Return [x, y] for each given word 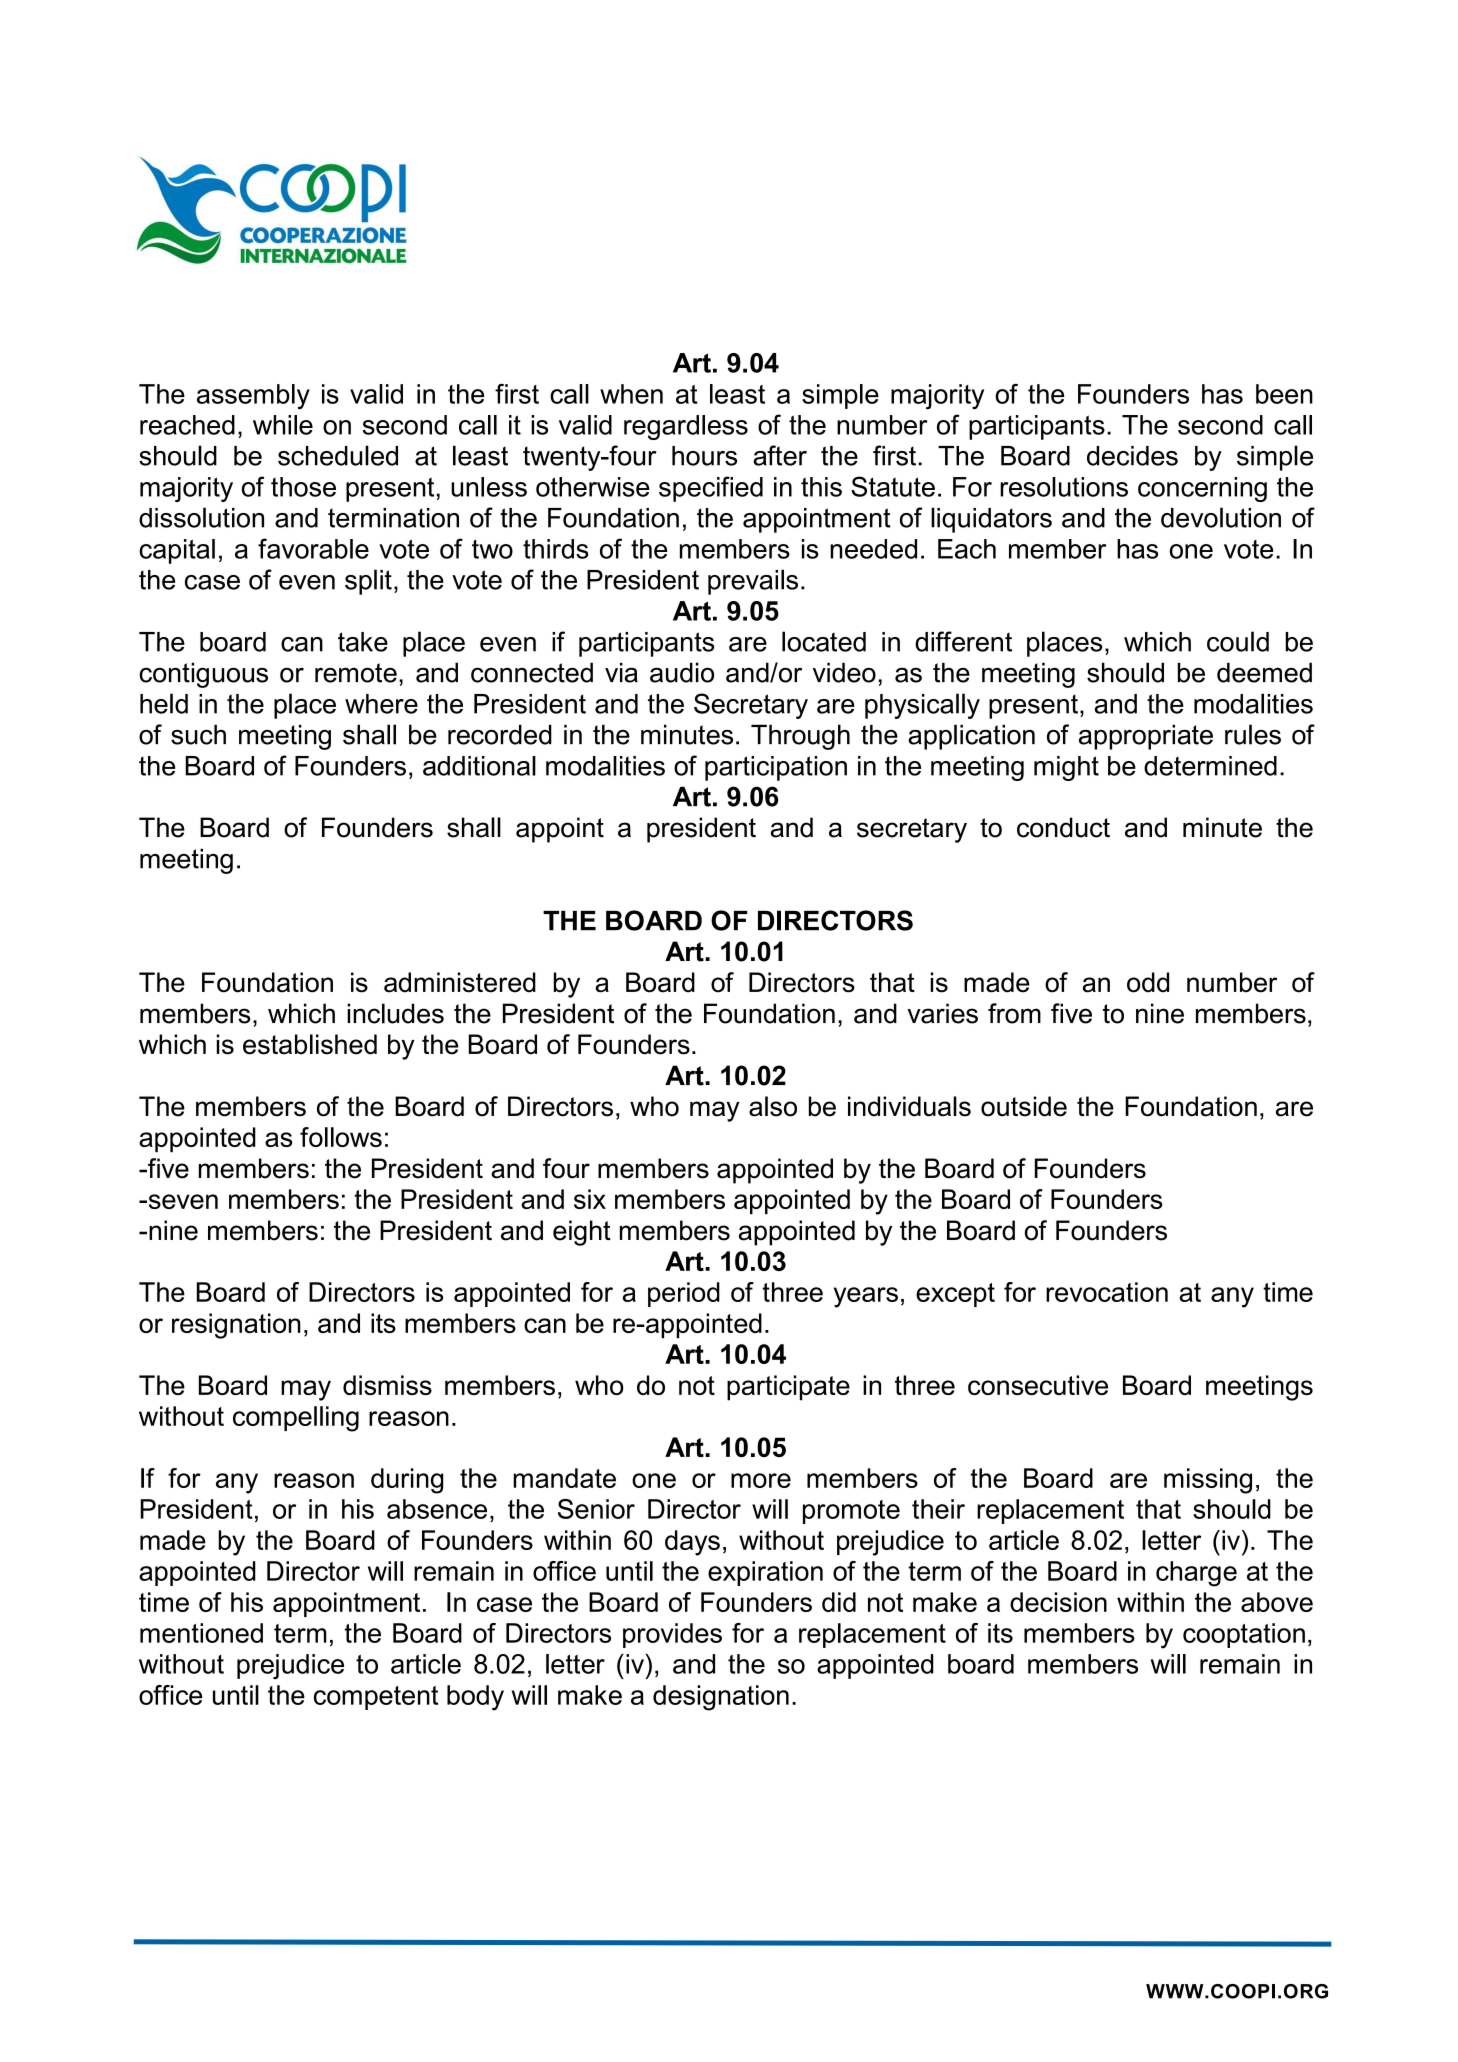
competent [376, 1698]
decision [1058, 1602]
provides [672, 1635]
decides [1132, 456]
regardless [686, 427]
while [283, 425]
